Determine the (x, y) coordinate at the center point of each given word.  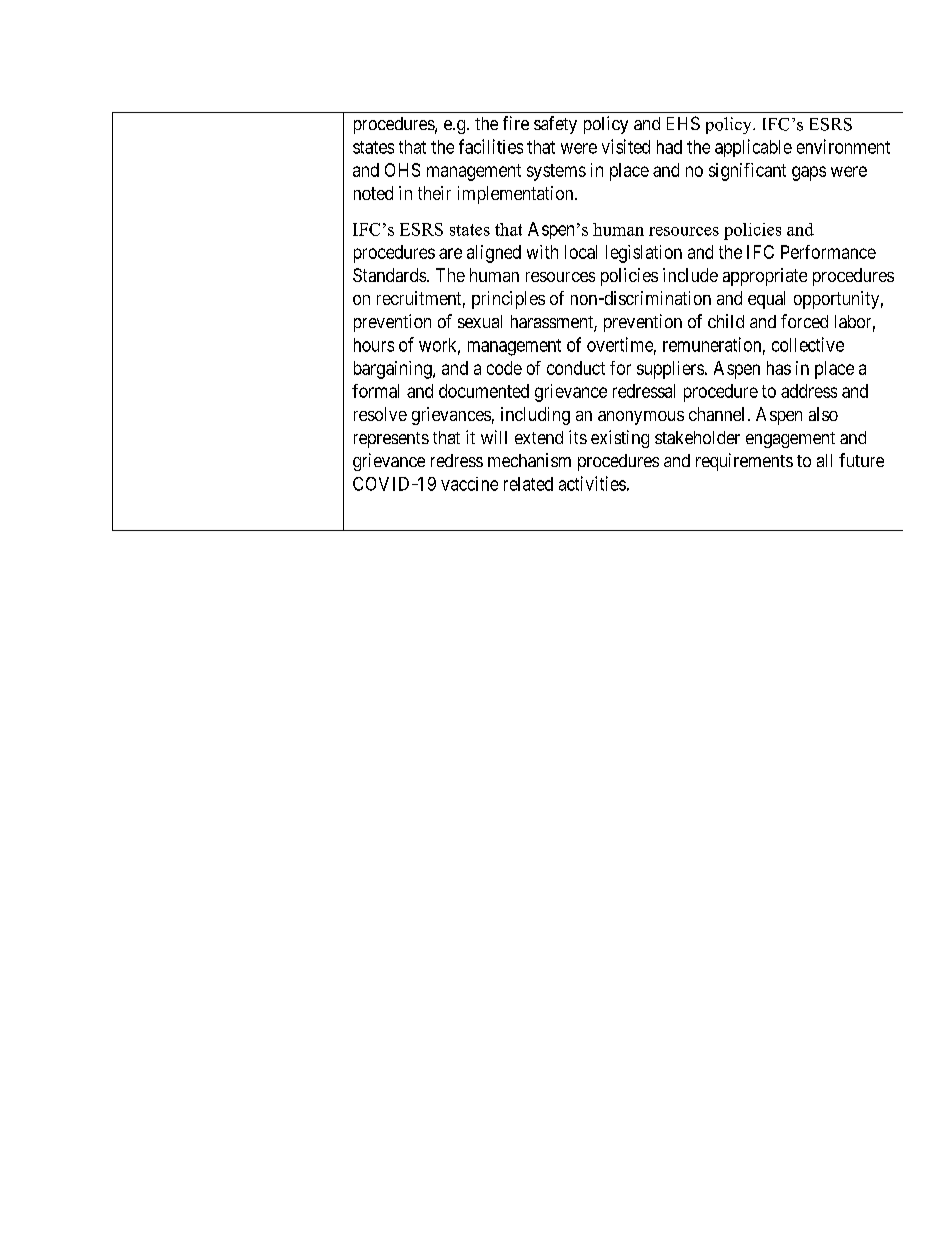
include (690, 275)
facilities (491, 146)
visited (626, 146)
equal (766, 300)
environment (843, 146)
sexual (480, 321)
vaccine (469, 484)
